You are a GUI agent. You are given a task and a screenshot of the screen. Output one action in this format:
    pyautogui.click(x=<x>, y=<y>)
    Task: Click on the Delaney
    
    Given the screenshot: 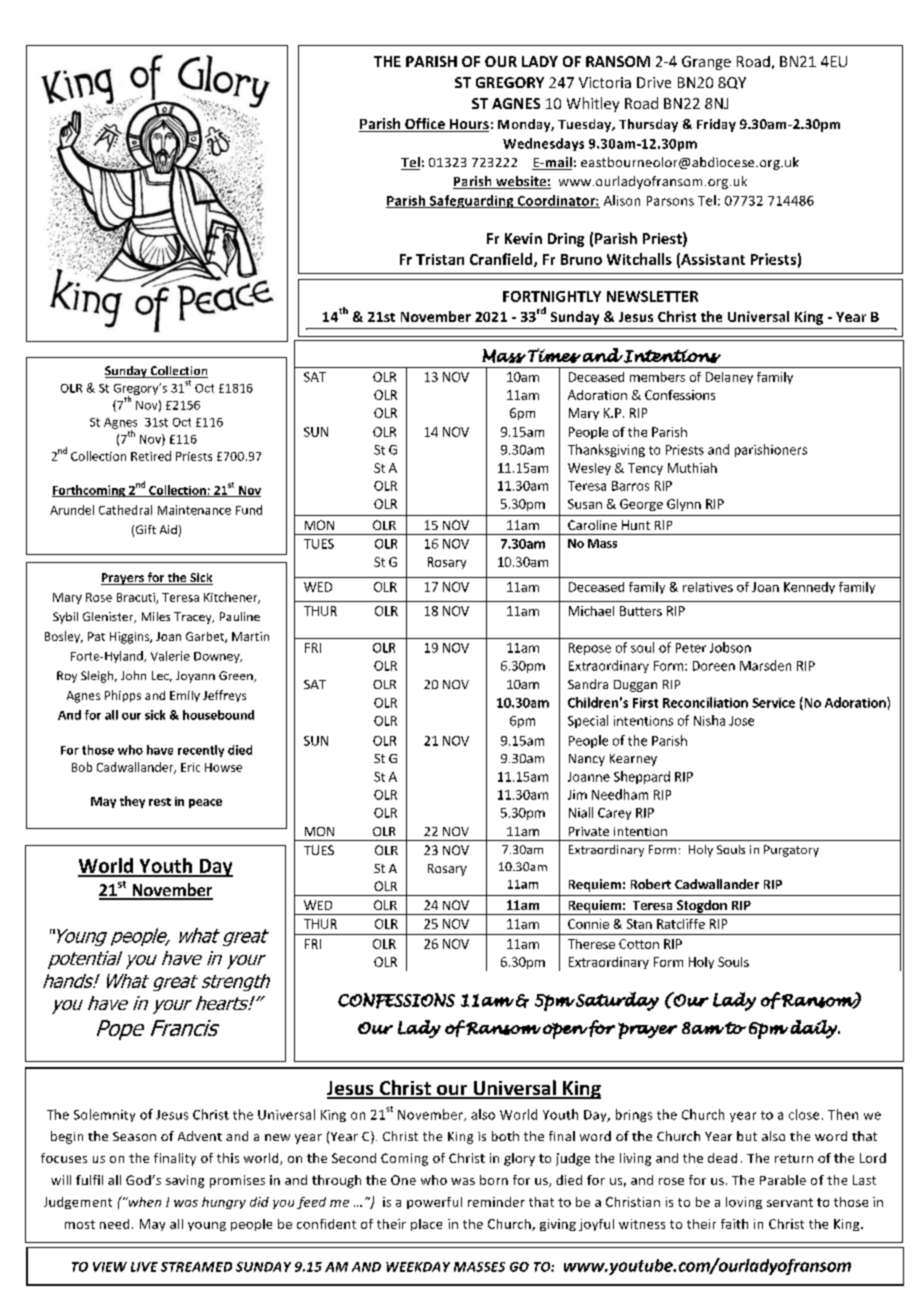 What is the action you would take?
    pyautogui.click(x=729, y=378)
